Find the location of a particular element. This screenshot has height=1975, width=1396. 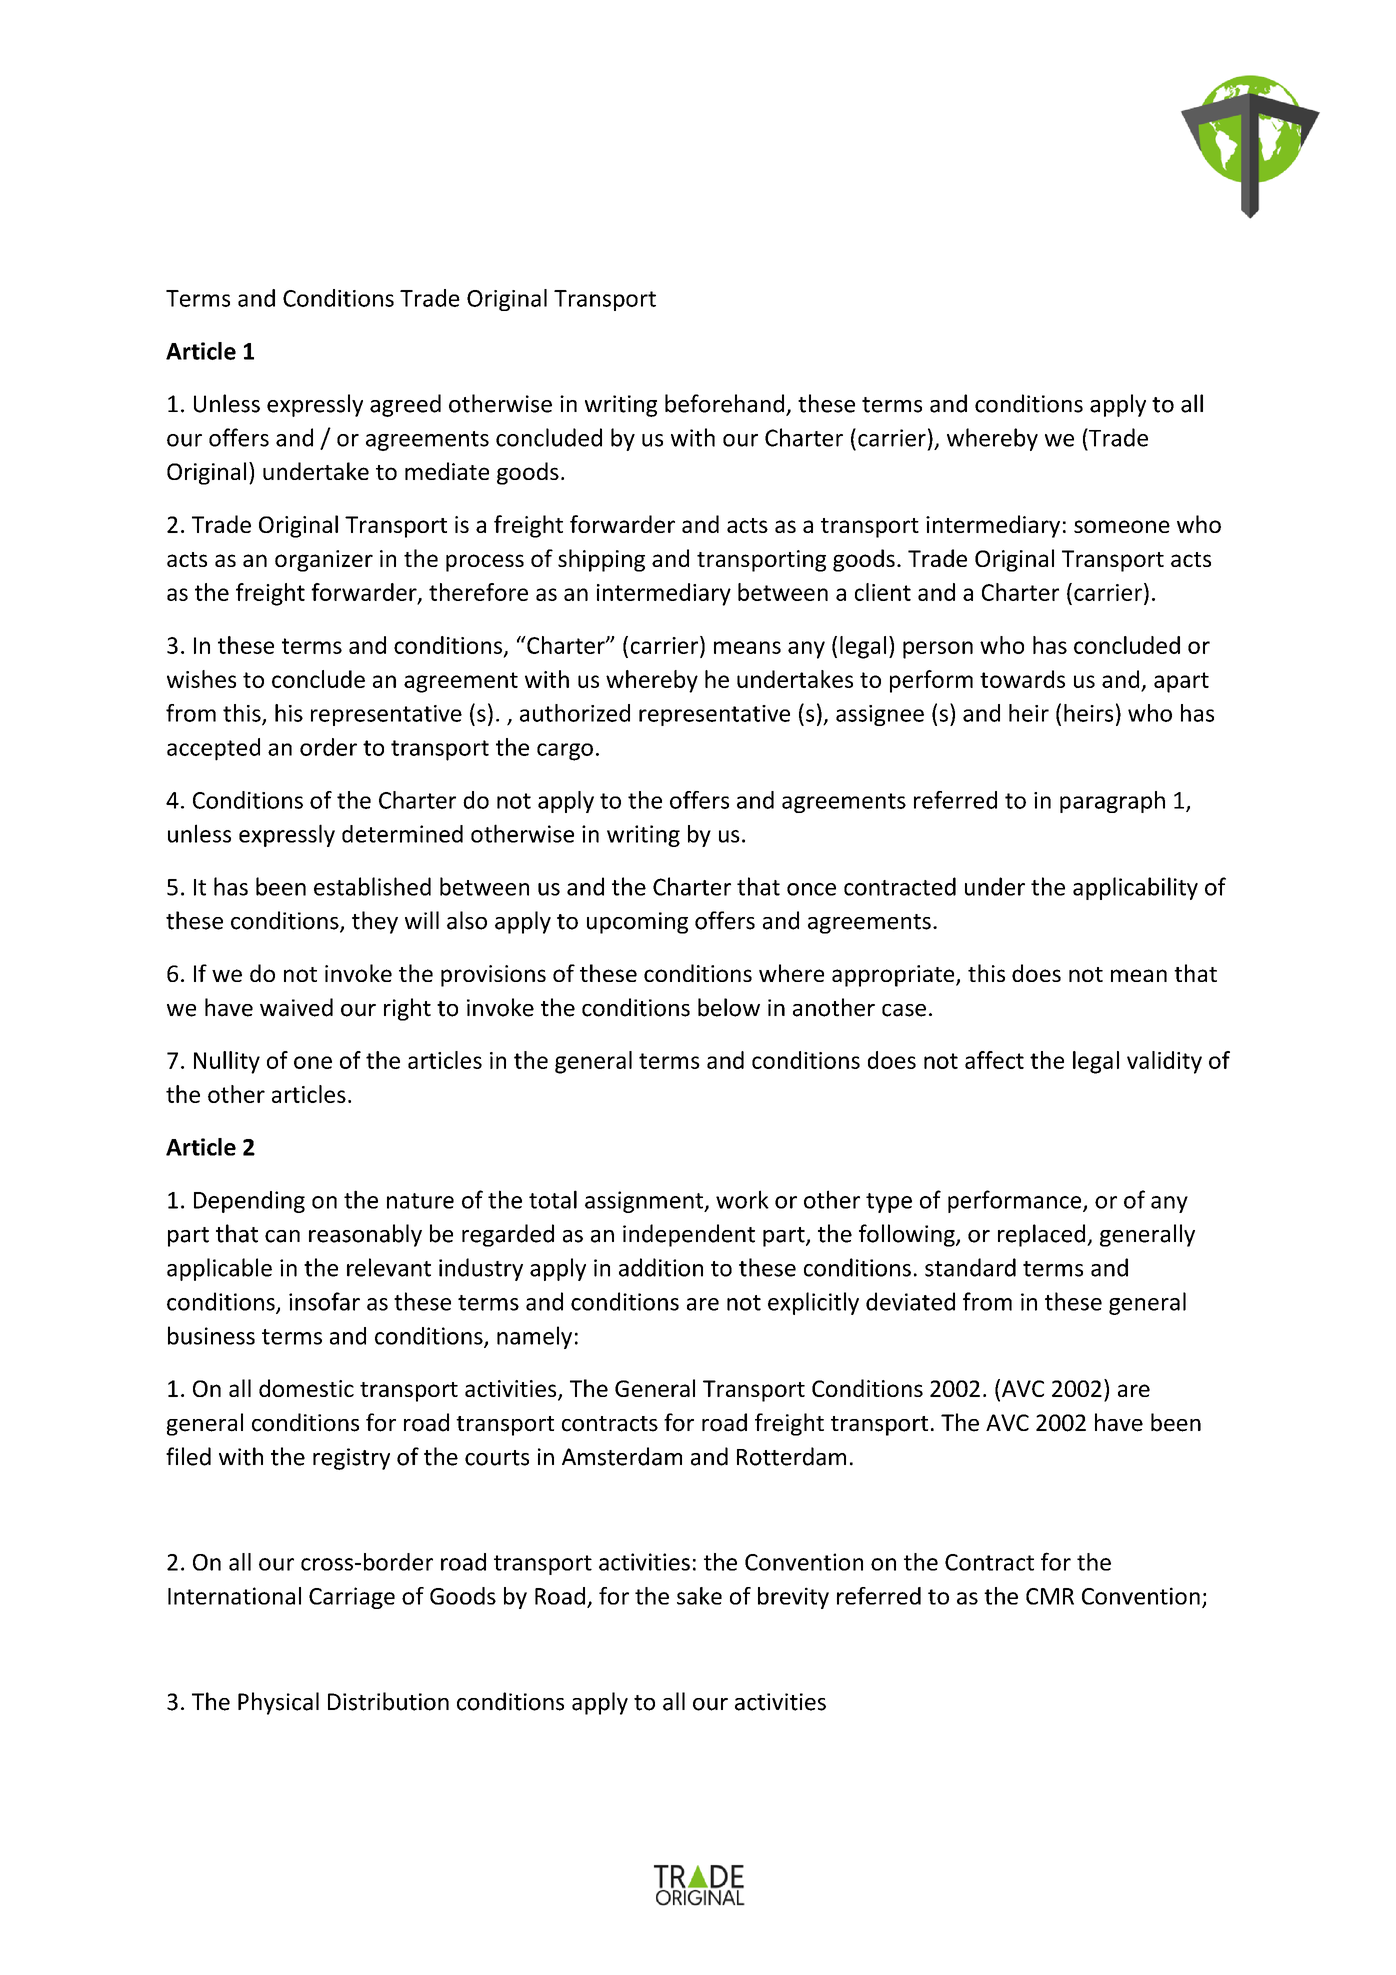

established is located at coordinates (372, 886).
